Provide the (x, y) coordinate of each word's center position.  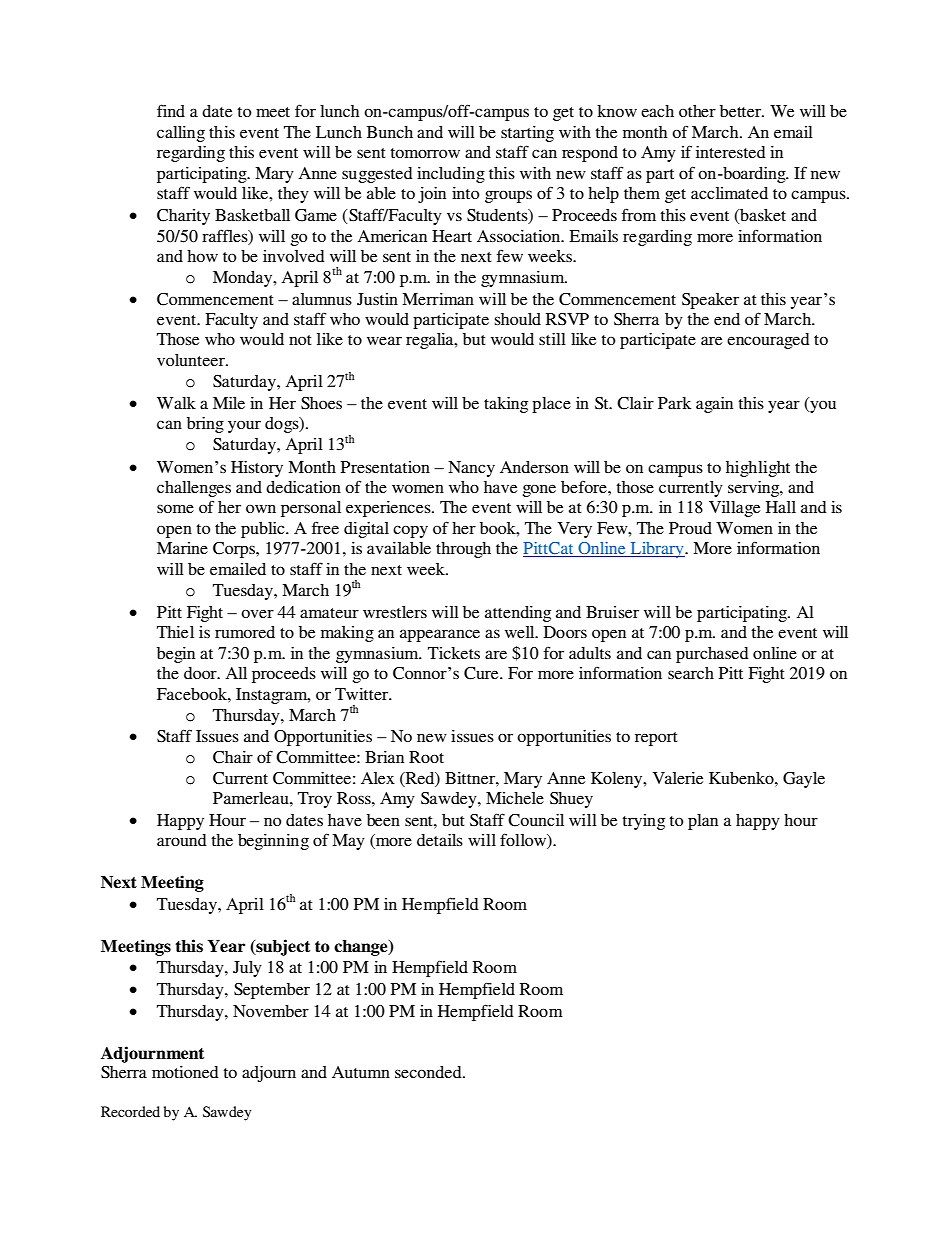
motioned (185, 1072)
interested (731, 152)
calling (181, 134)
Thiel (175, 632)
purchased (712, 655)
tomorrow (425, 153)
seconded (429, 1072)
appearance (440, 635)
